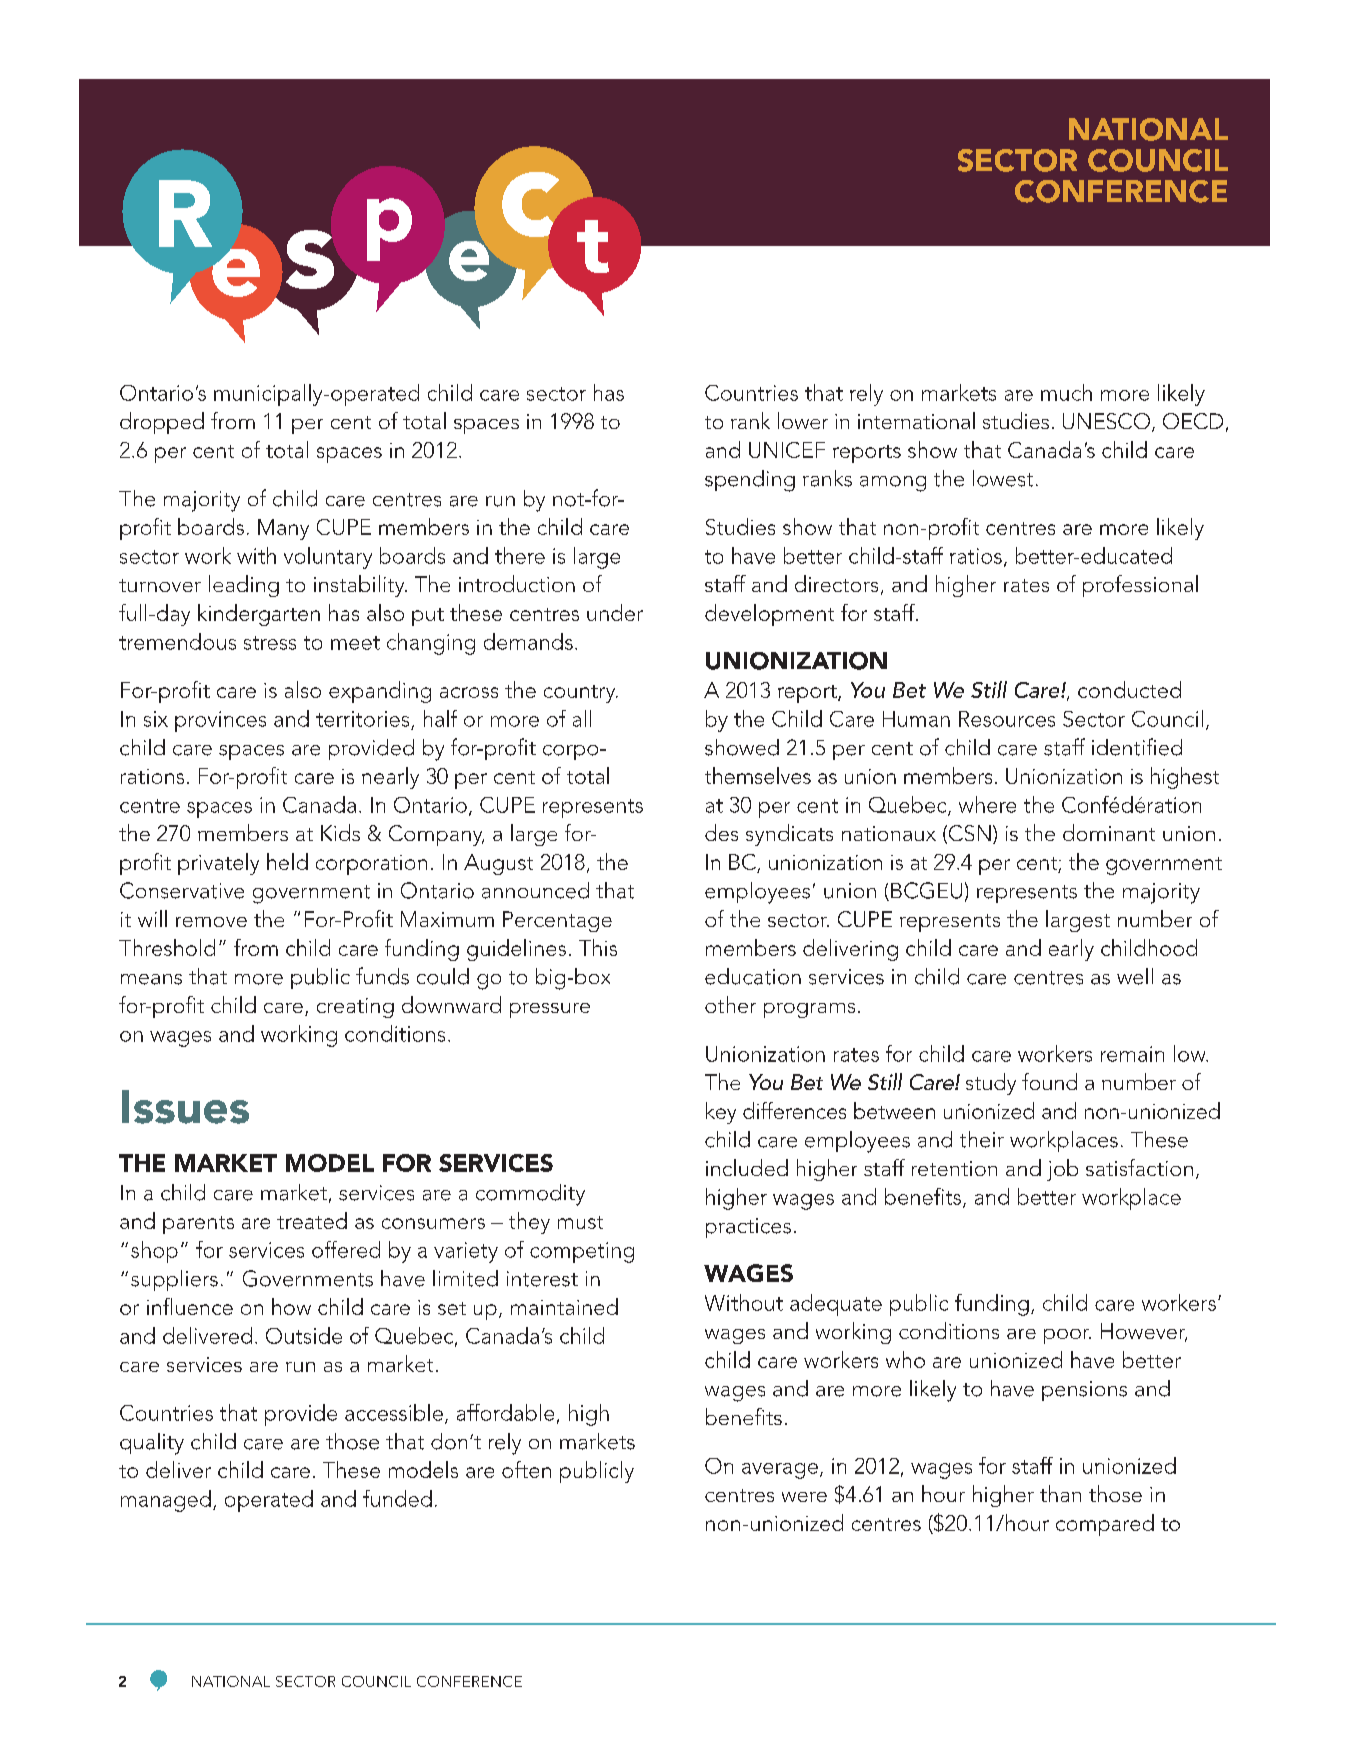 The height and width of the document is (1745, 1349). Describe the element at coordinates (166, 1501) in the document. I see `managed` at that location.
